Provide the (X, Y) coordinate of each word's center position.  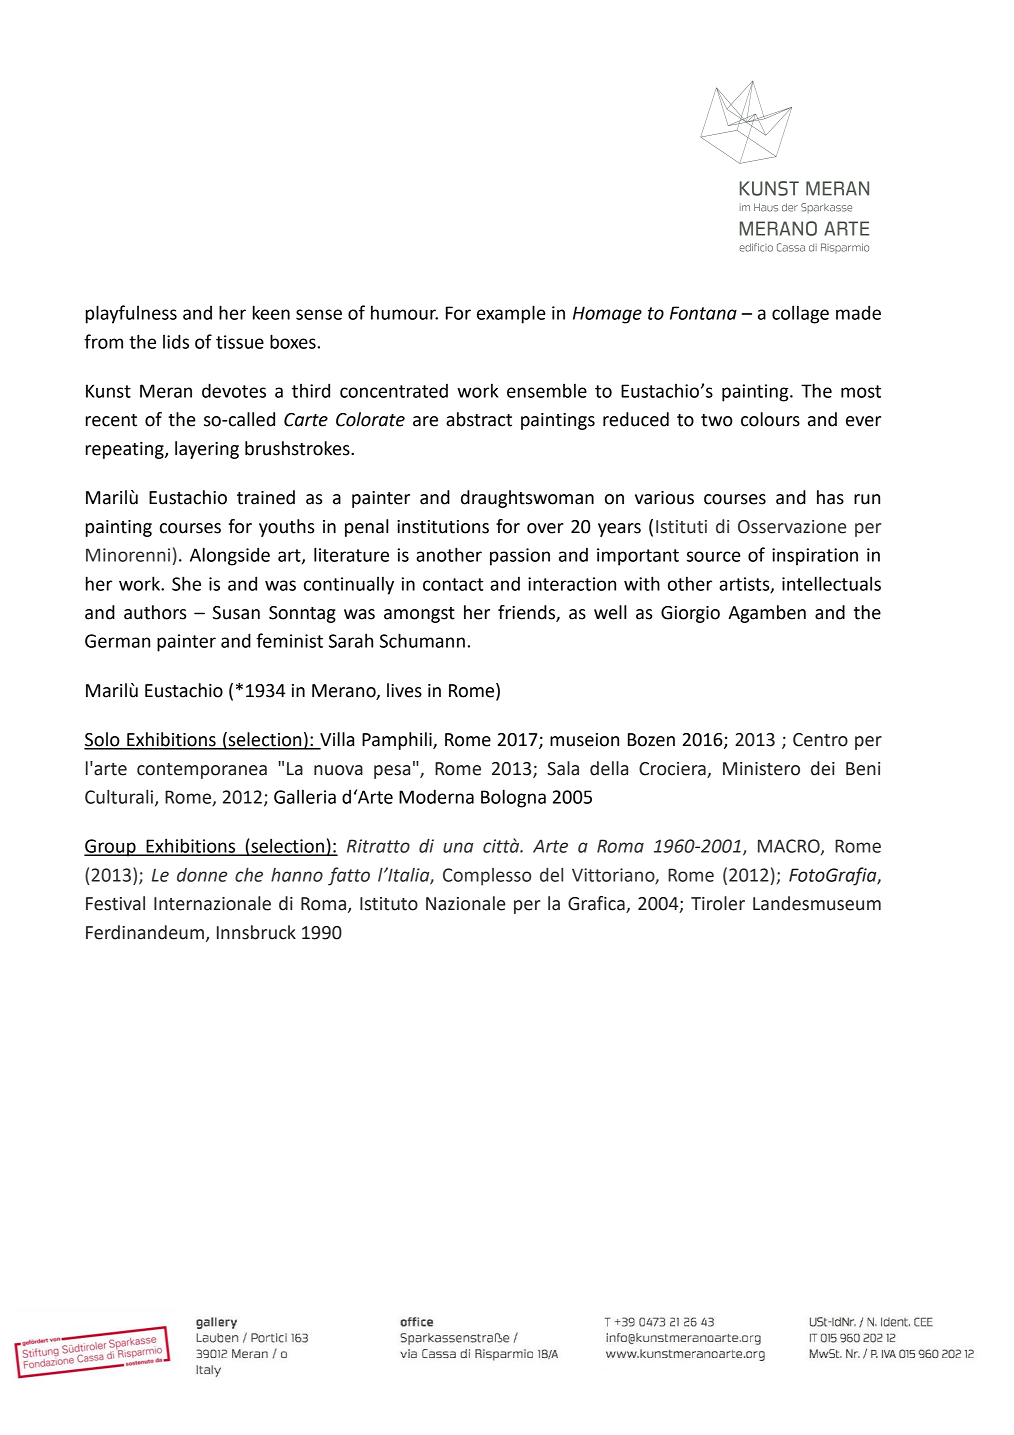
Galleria (305, 796)
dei (823, 768)
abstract (479, 419)
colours (770, 419)
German (117, 641)
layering (207, 450)
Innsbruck (256, 932)
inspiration (815, 557)
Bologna (513, 798)
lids (176, 341)
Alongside (230, 556)
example (511, 314)
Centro (820, 740)
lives (404, 690)
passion (520, 557)
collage (800, 314)
